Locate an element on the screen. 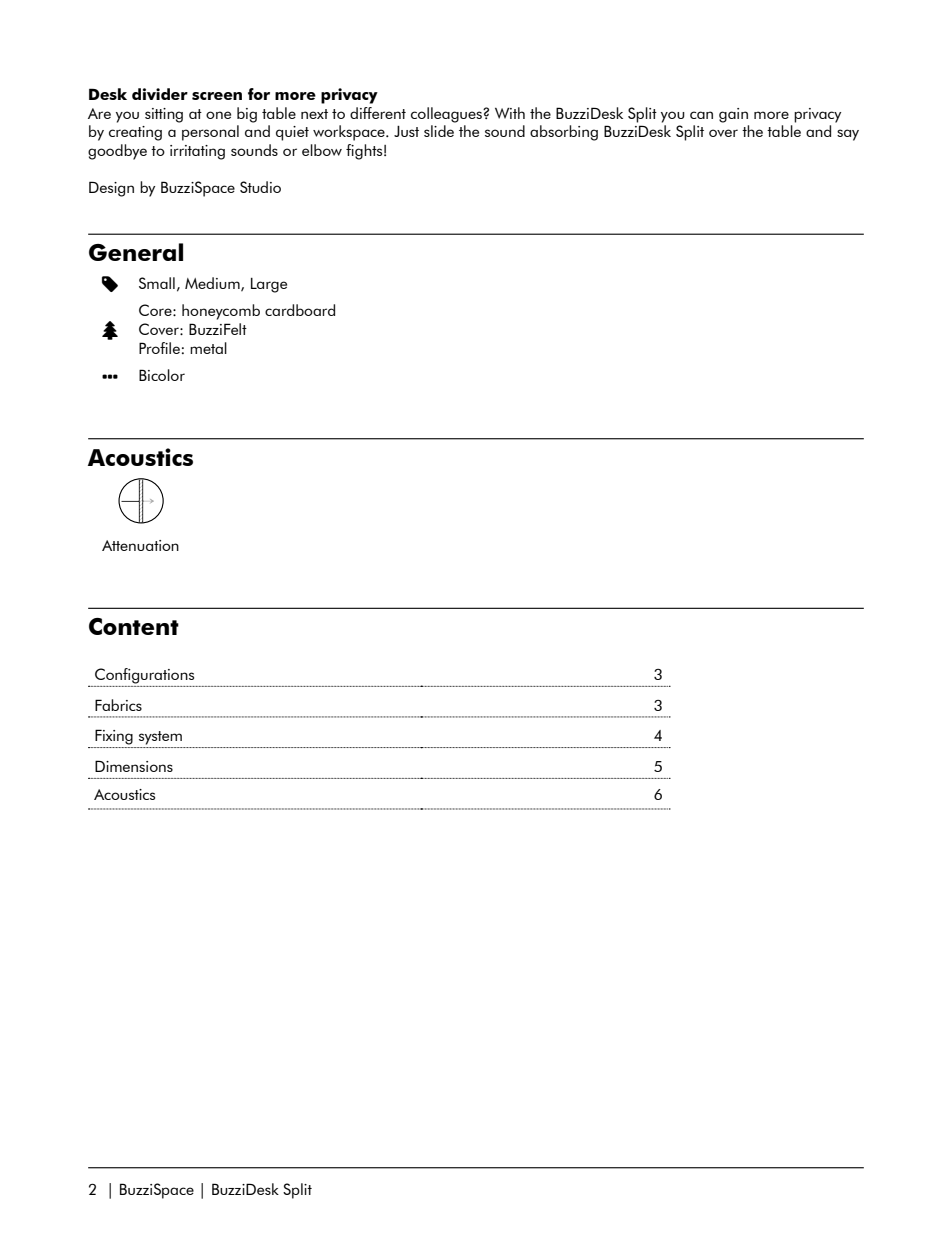 The height and width of the screenshot is (1233, 952). Configurations is located at coordinates (144, 676).
